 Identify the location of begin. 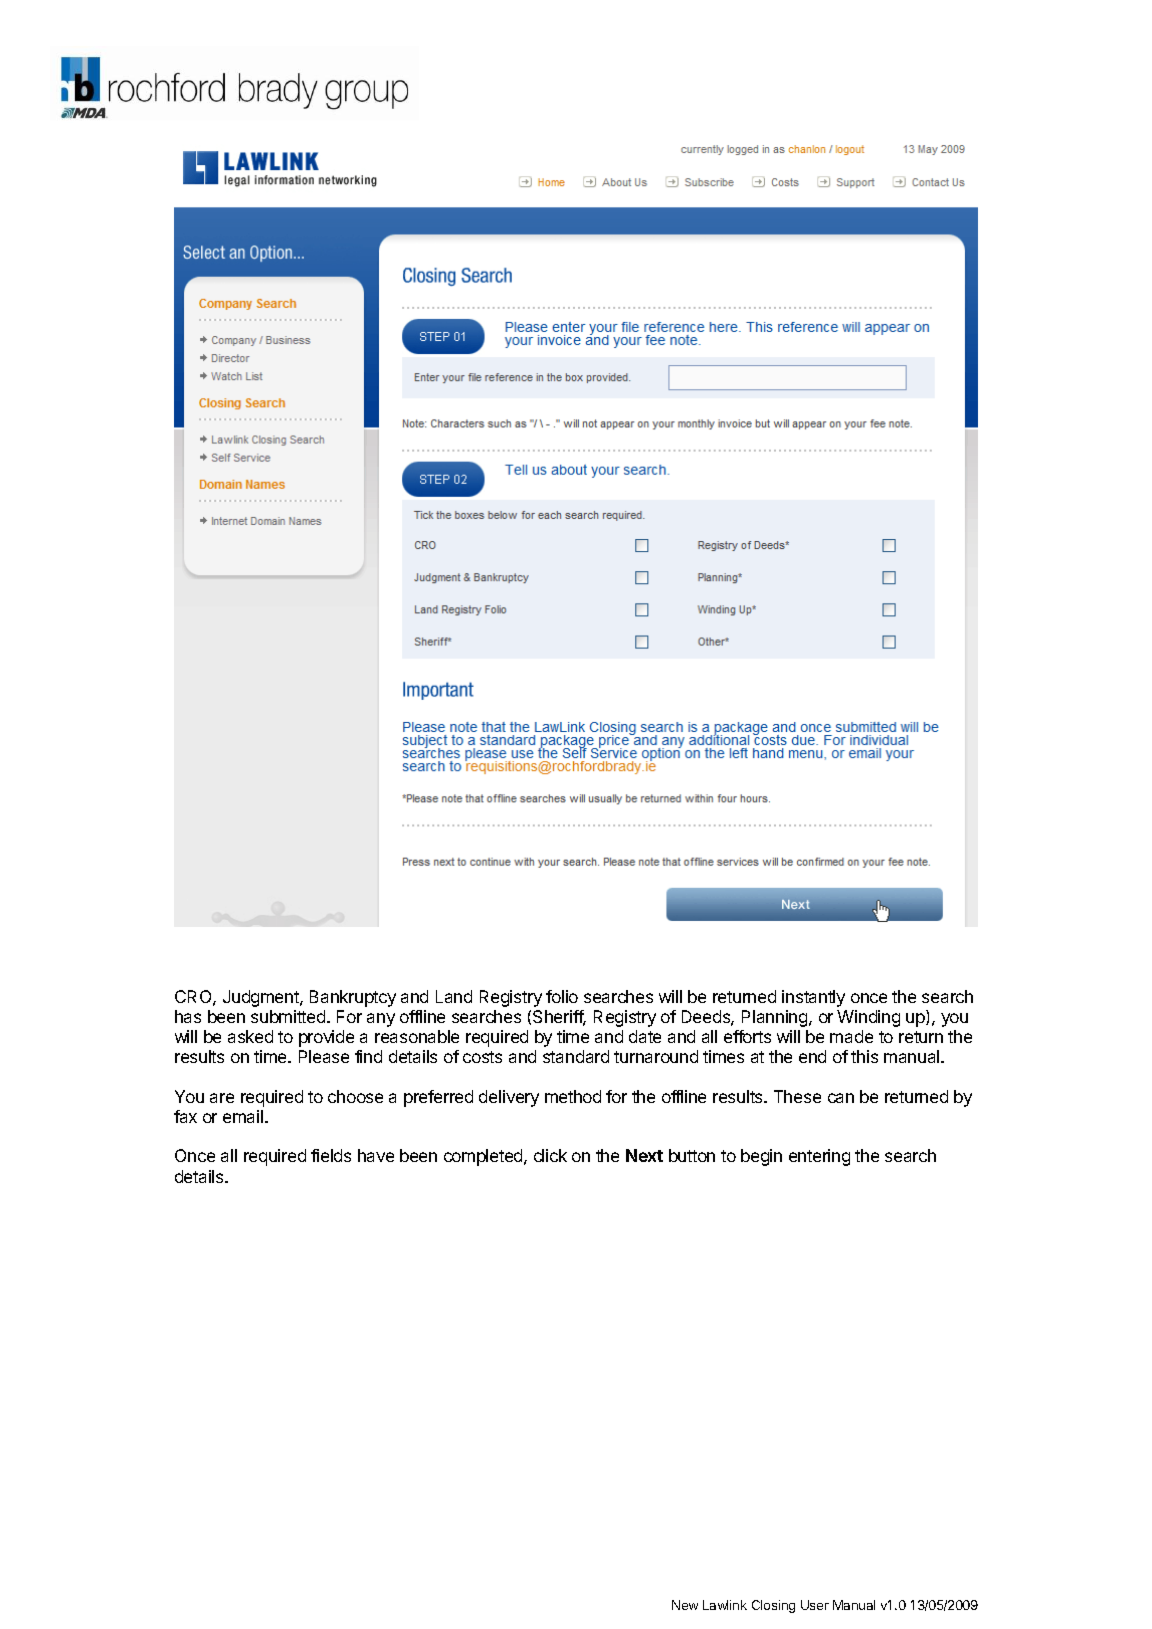
(761, 1157).
